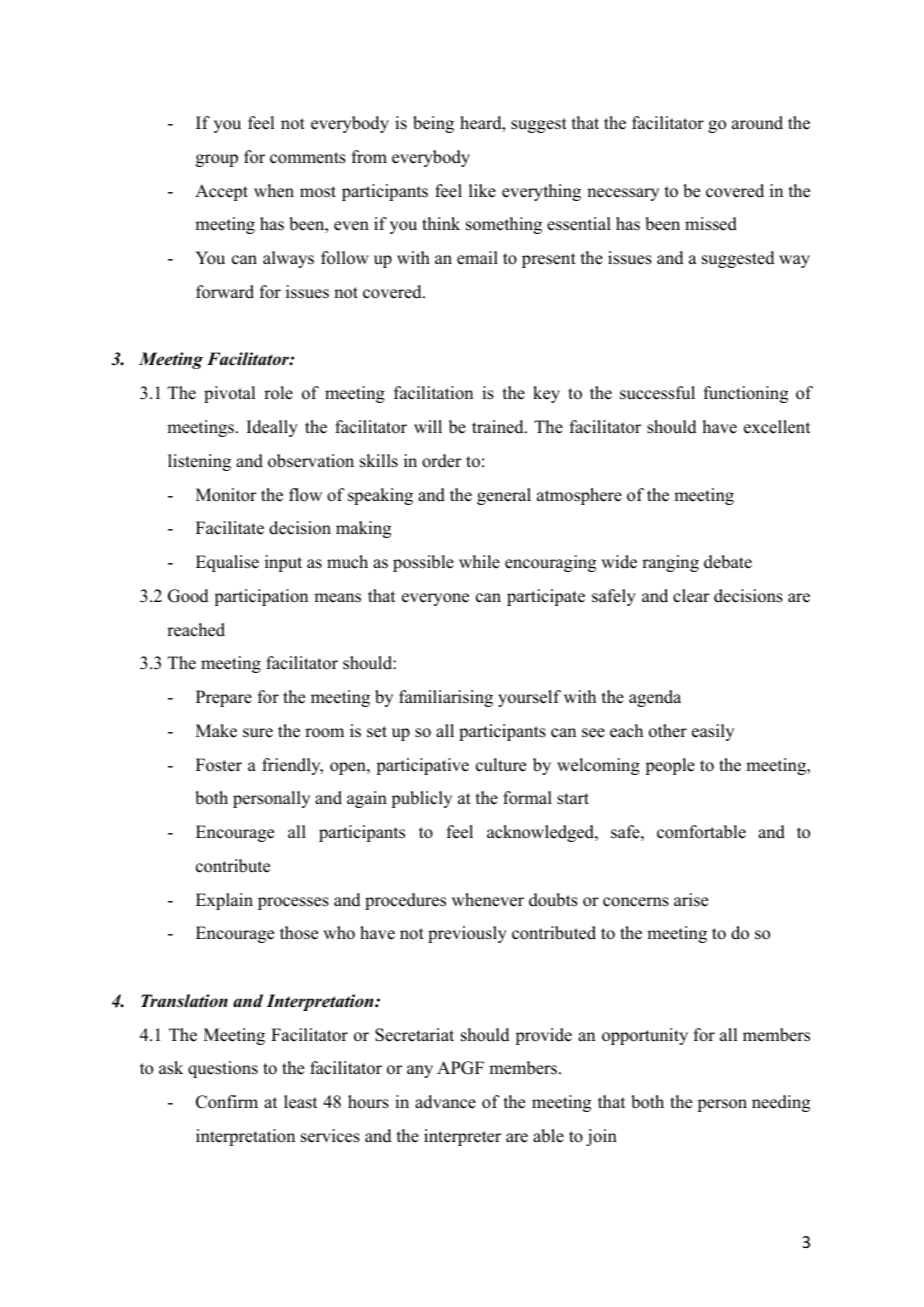  What do you see at coordinates (757, 123) in the screenshot?
I see `around` at bounding box center [757, 123].
